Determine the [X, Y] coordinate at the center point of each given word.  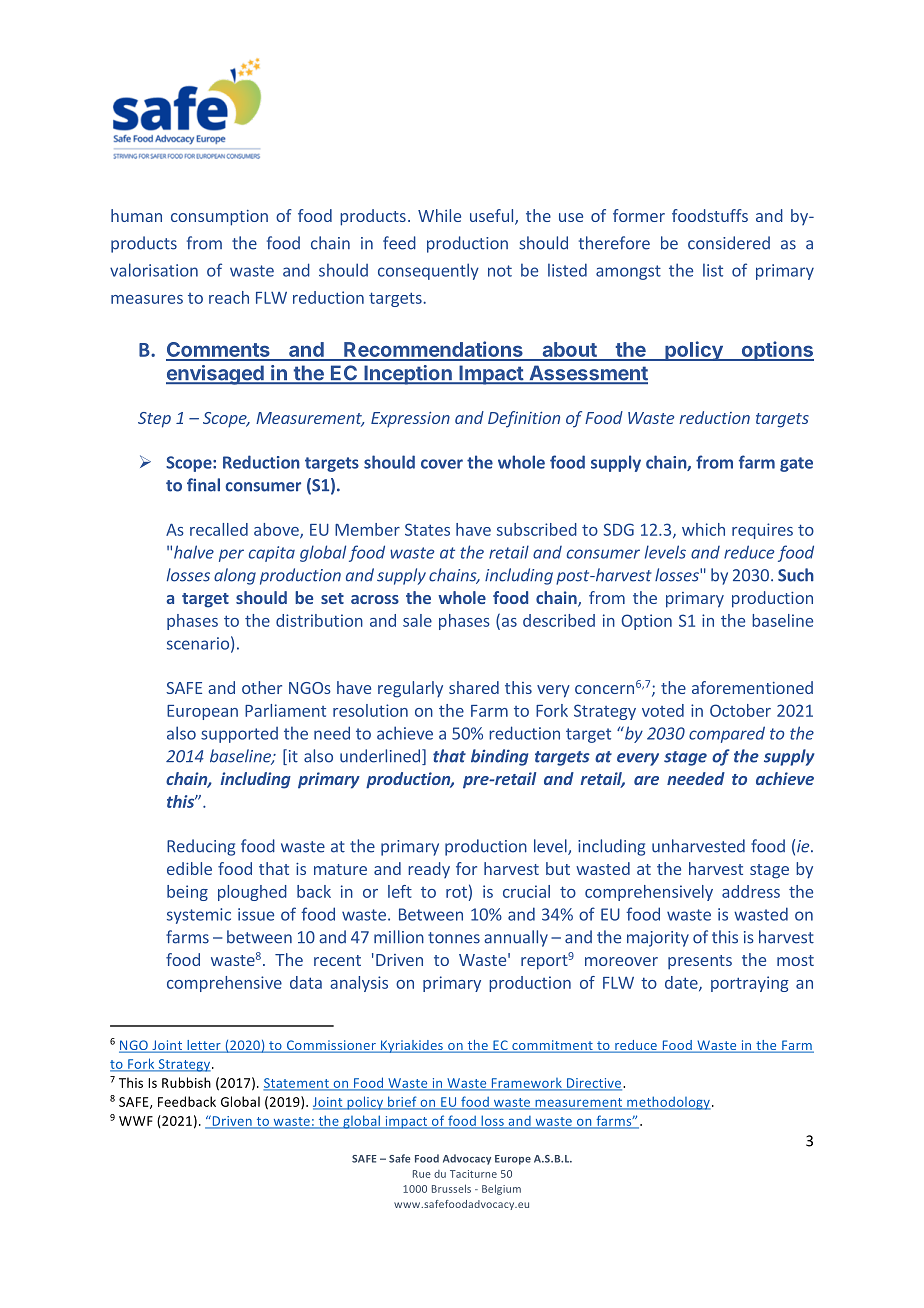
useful [493, 217]
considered [729, 243]
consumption [219, 218]
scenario [198, 643]
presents [700, 962]
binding [499, 757]
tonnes [454, 938]
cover [442, 464]
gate [796, 464]
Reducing [201, 847]
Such [796, 575]
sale [417, 620]
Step [154, 420]
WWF [136, 1121]
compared [727, 734]
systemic [199, 916]
